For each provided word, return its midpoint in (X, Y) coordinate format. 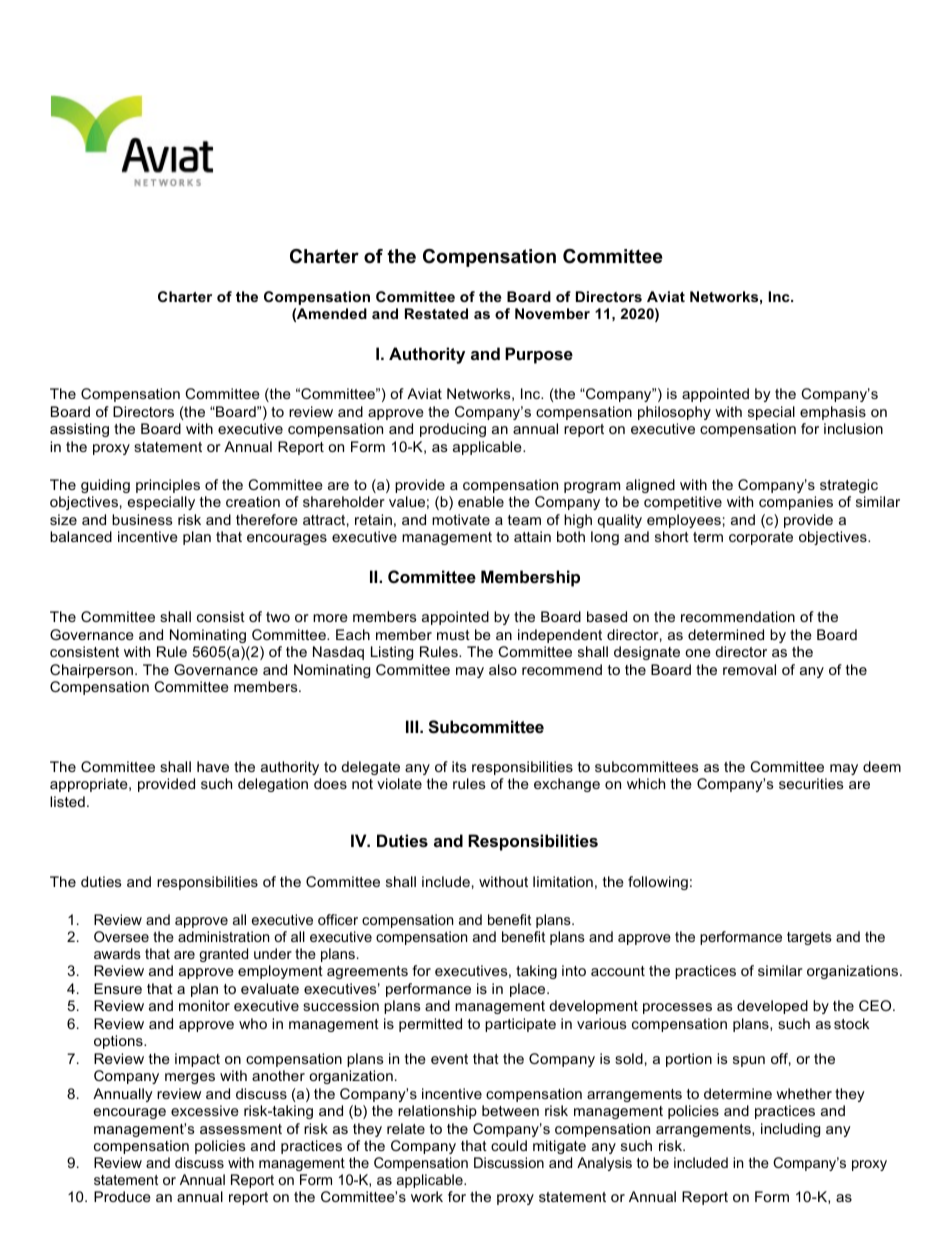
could (509, 1145)
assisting (79, 430)
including (790, 1130)
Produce (122, 1196)
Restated (436, 313)
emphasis (833, 413)
